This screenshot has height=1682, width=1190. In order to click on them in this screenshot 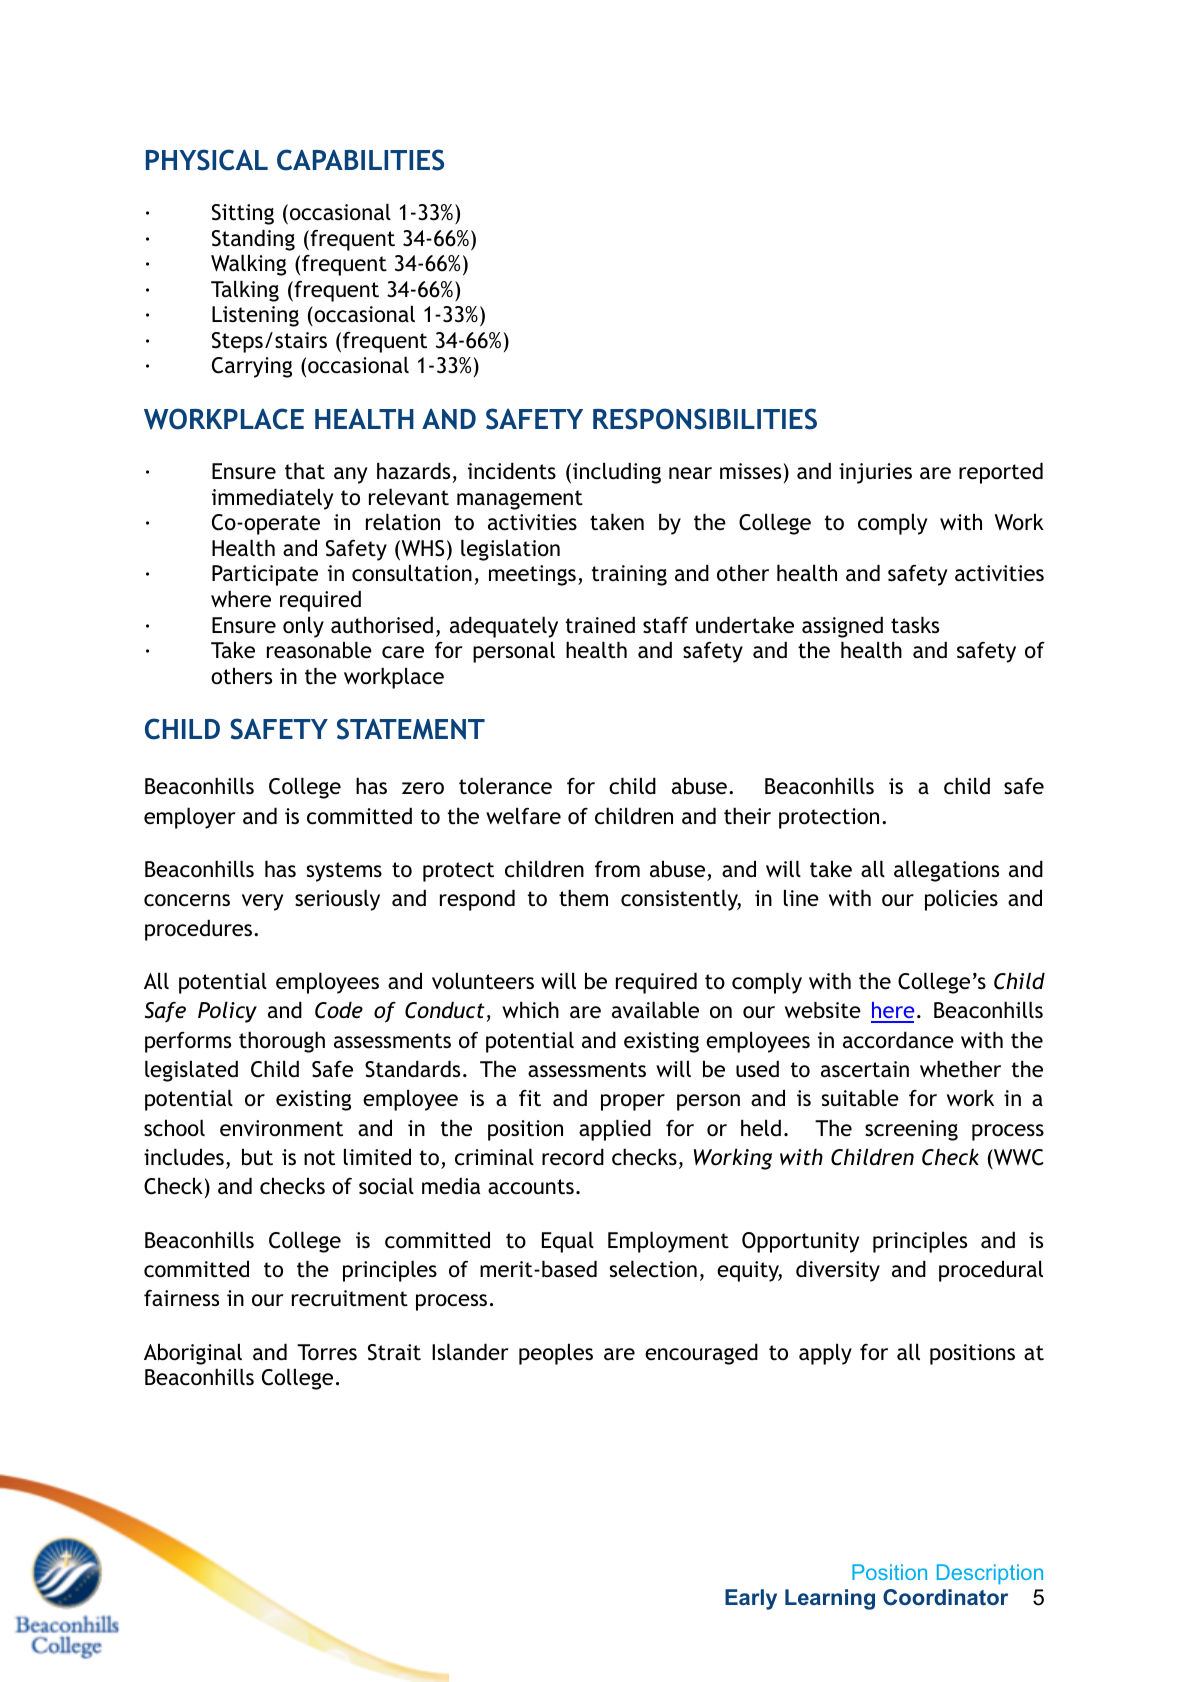, I will do `click(583, 898)`.
